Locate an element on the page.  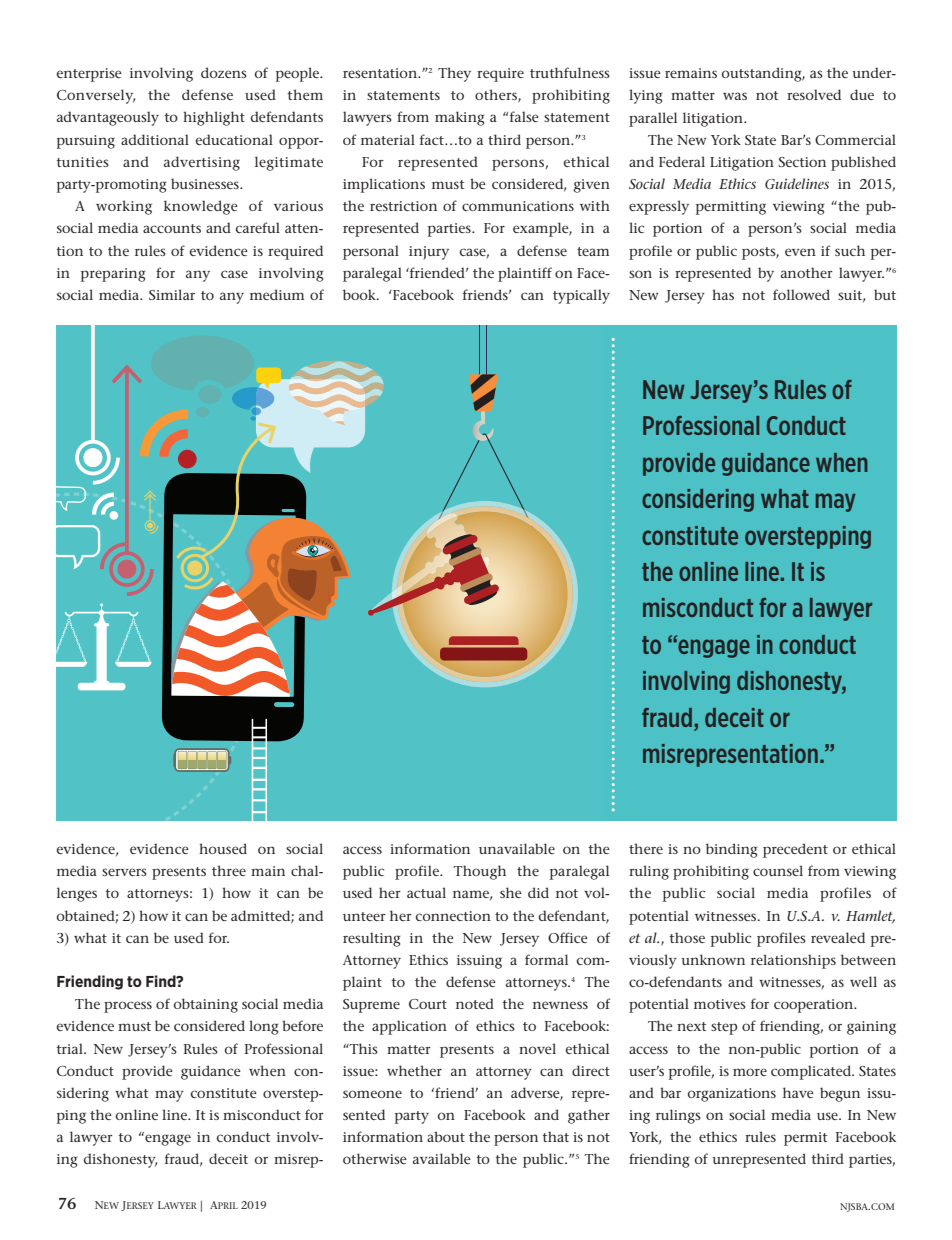
precedent is located at coordinates (795, 850).
